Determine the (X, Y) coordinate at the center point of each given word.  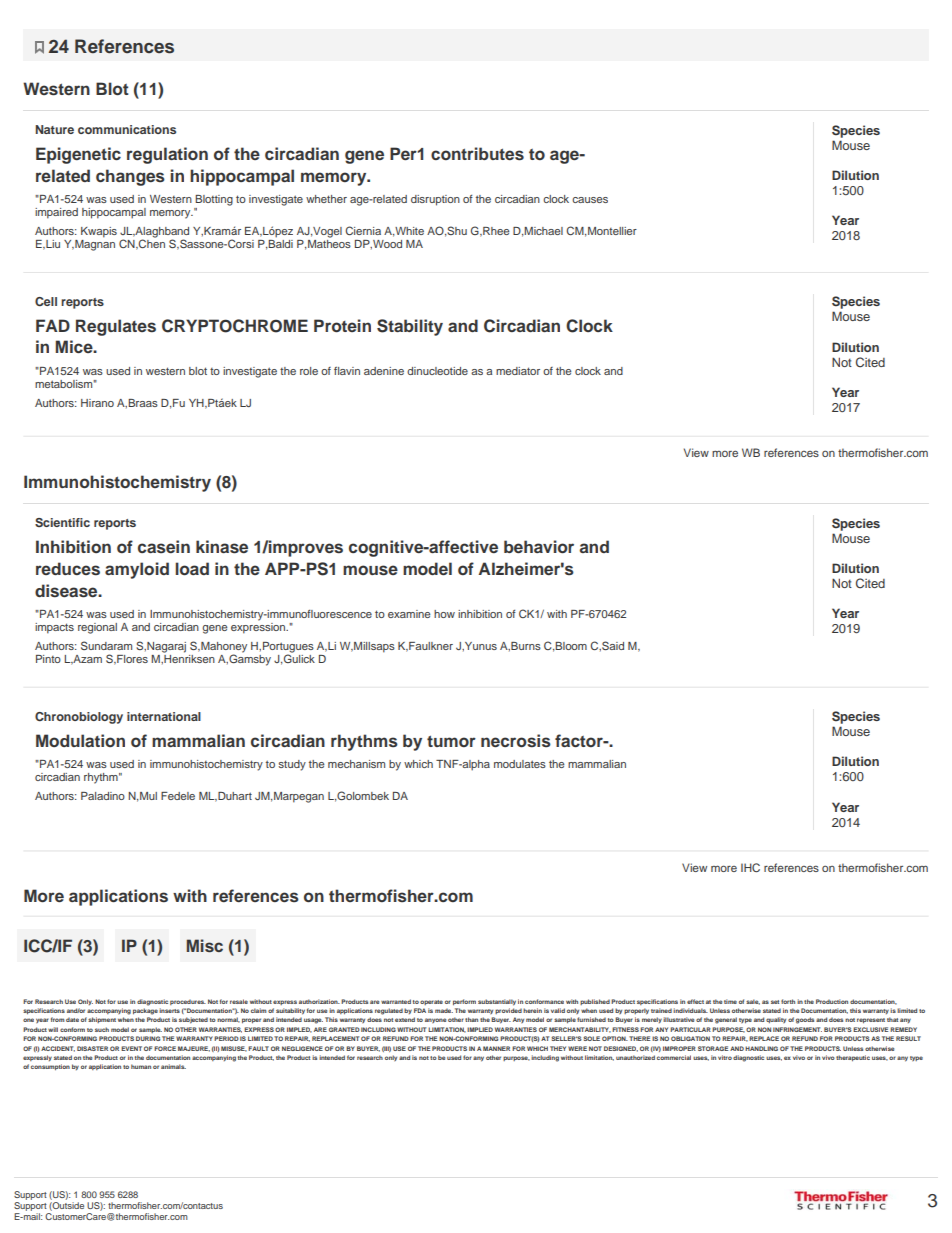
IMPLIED (480, 1029)
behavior (539, 547)
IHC (750, 867)
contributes (477, 154)
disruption (435, 200)
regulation (167, 155)
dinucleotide (437, 371)
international (164, 716)
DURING (148, 1038)
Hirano (97, 403)
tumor (451, 741)
